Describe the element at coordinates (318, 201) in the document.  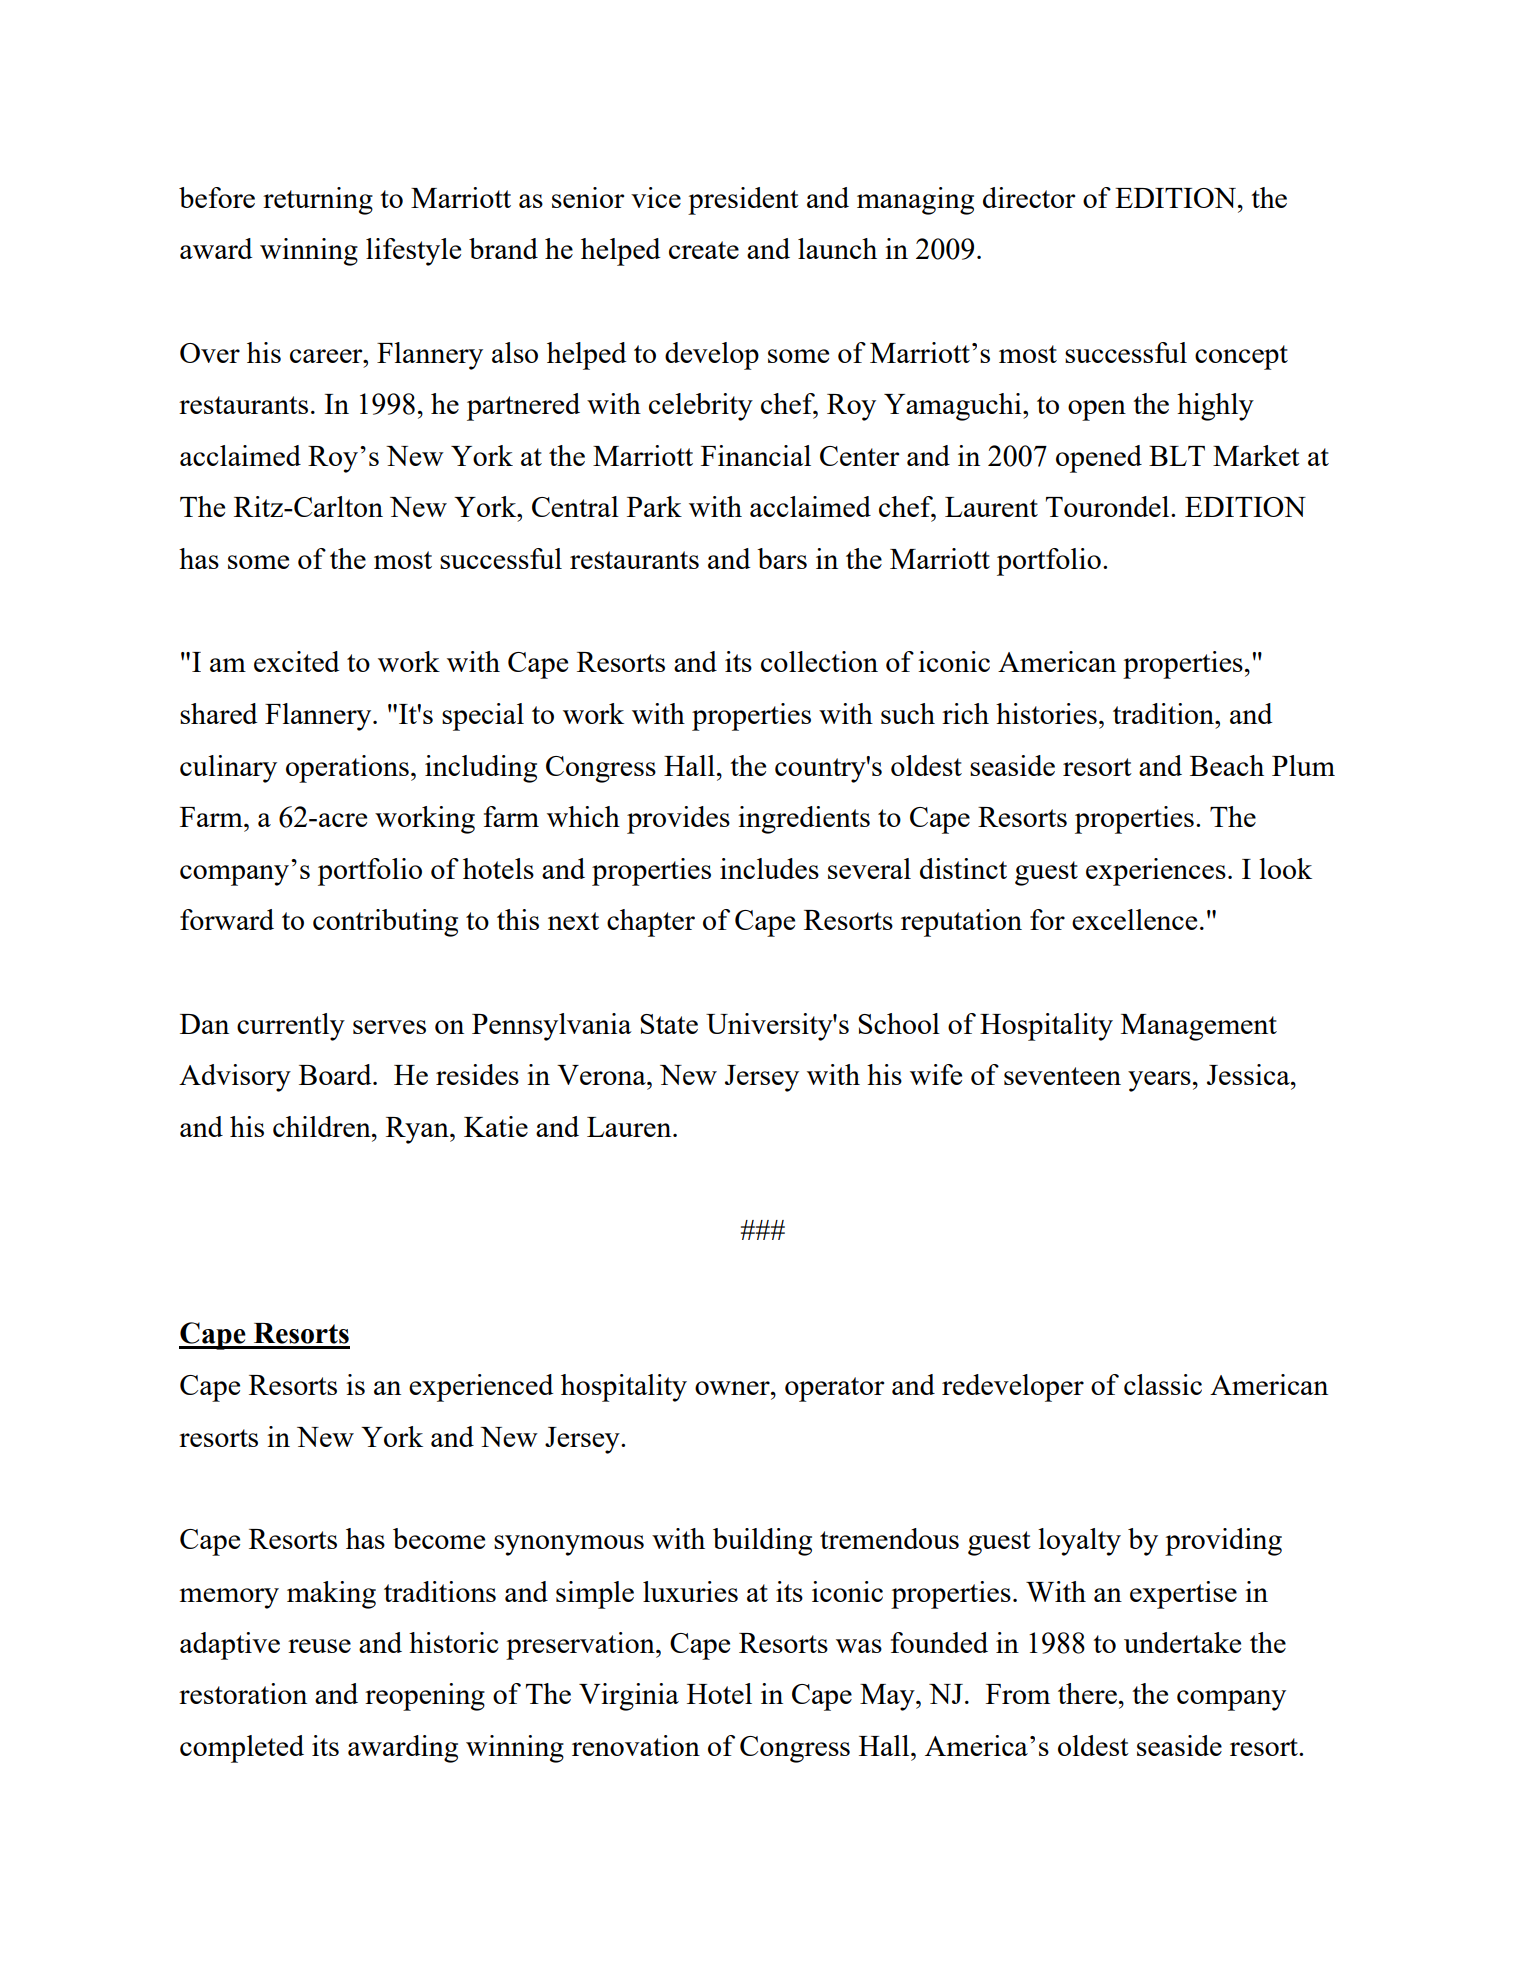
I see `returning` at that location.
